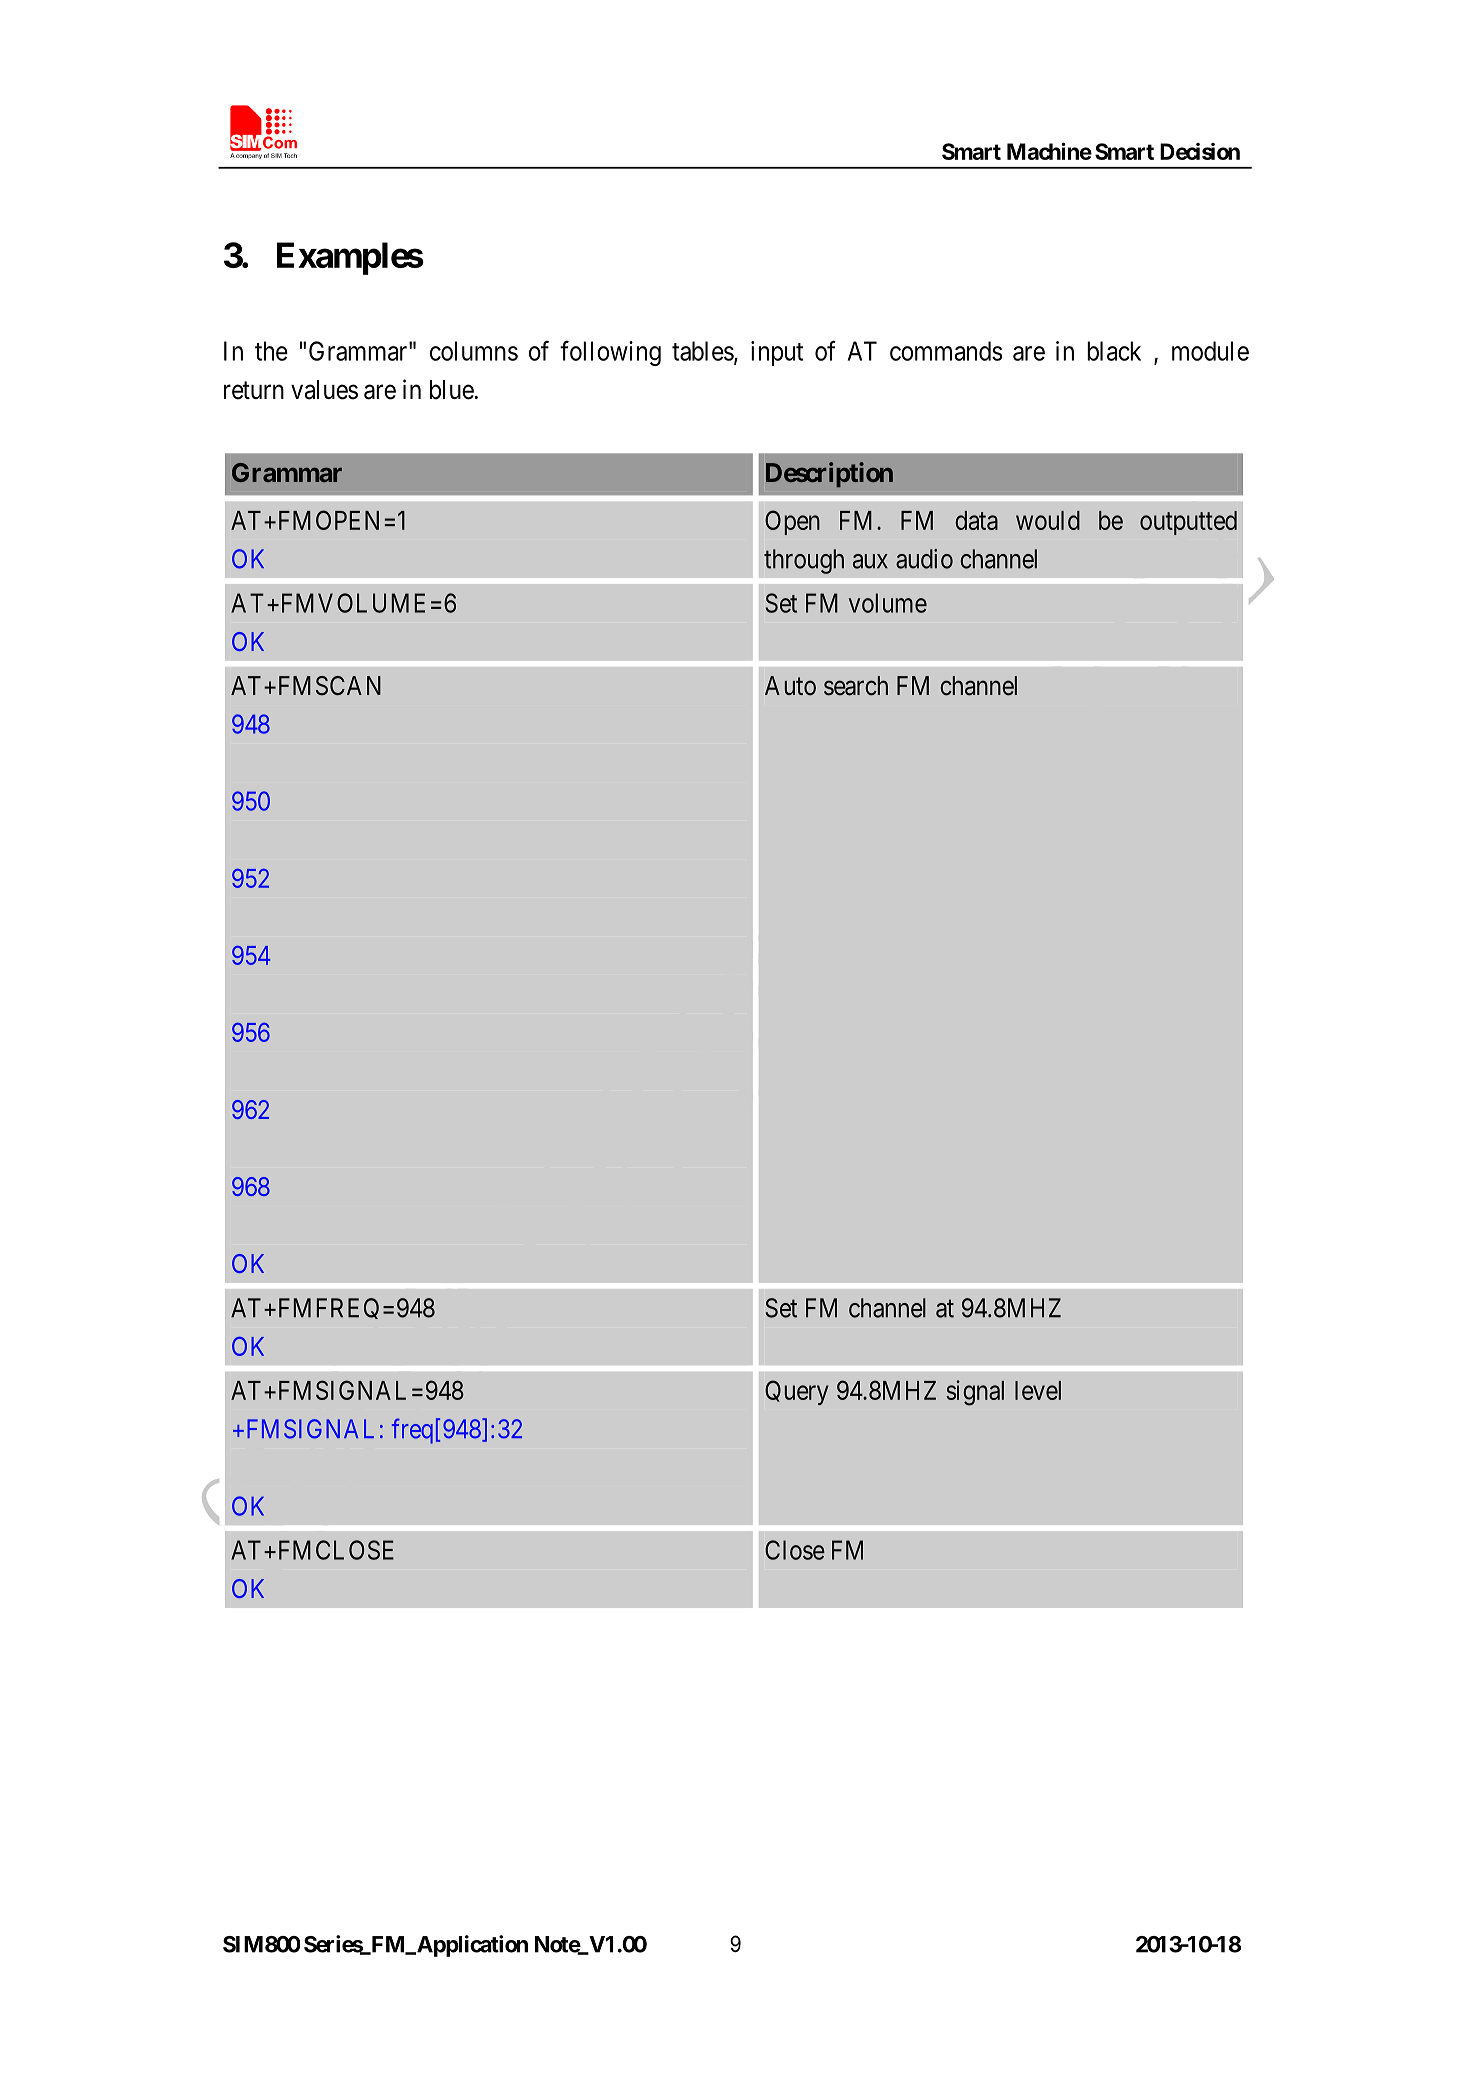 This screenshot has width=1470, height=2080. What do you see at coordinates (271, 351) in the screenshot?
I see `the` at bounding box center [271, 351].
